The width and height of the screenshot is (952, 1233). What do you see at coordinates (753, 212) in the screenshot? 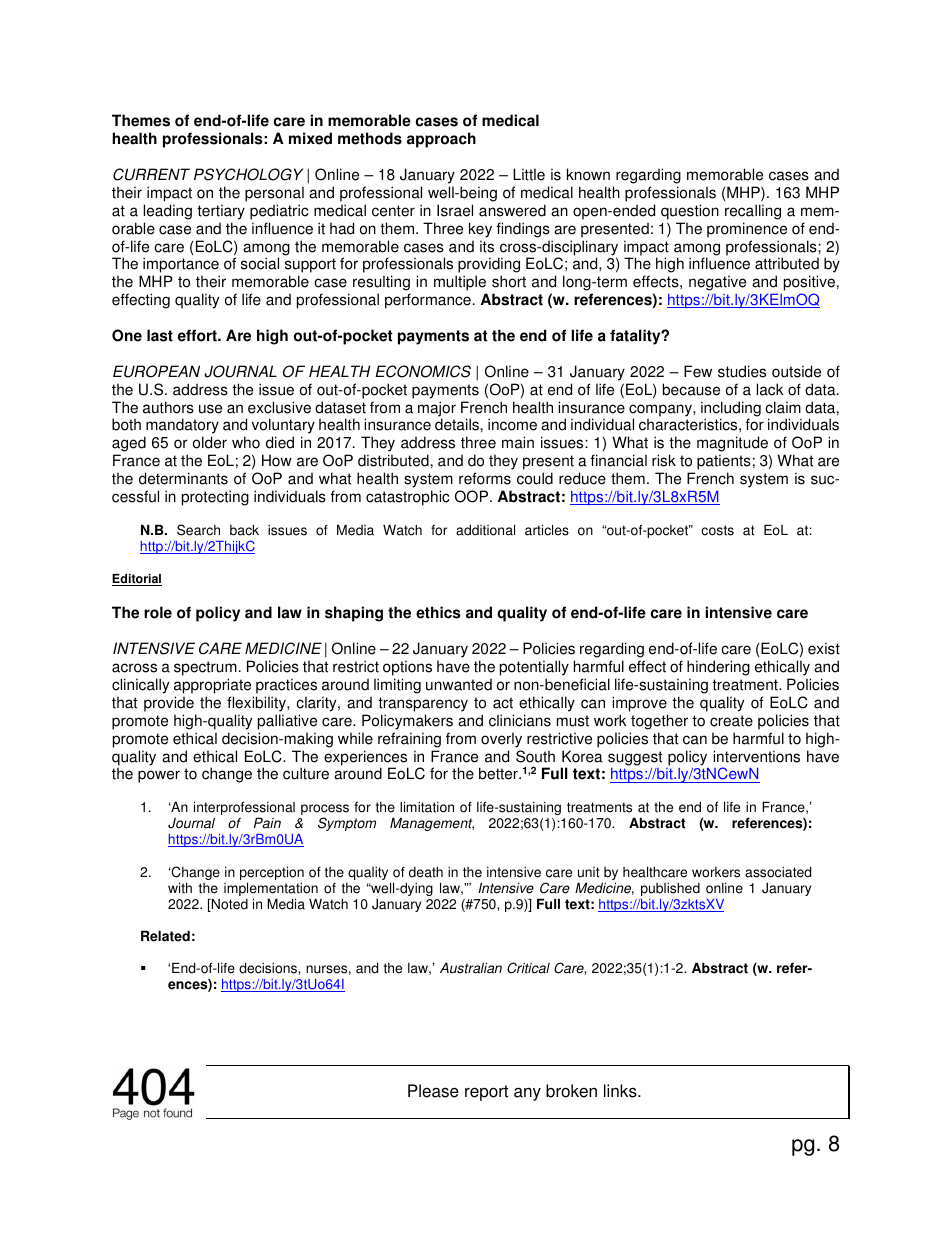
I see `recalling` at bounding box center [753, 212].
